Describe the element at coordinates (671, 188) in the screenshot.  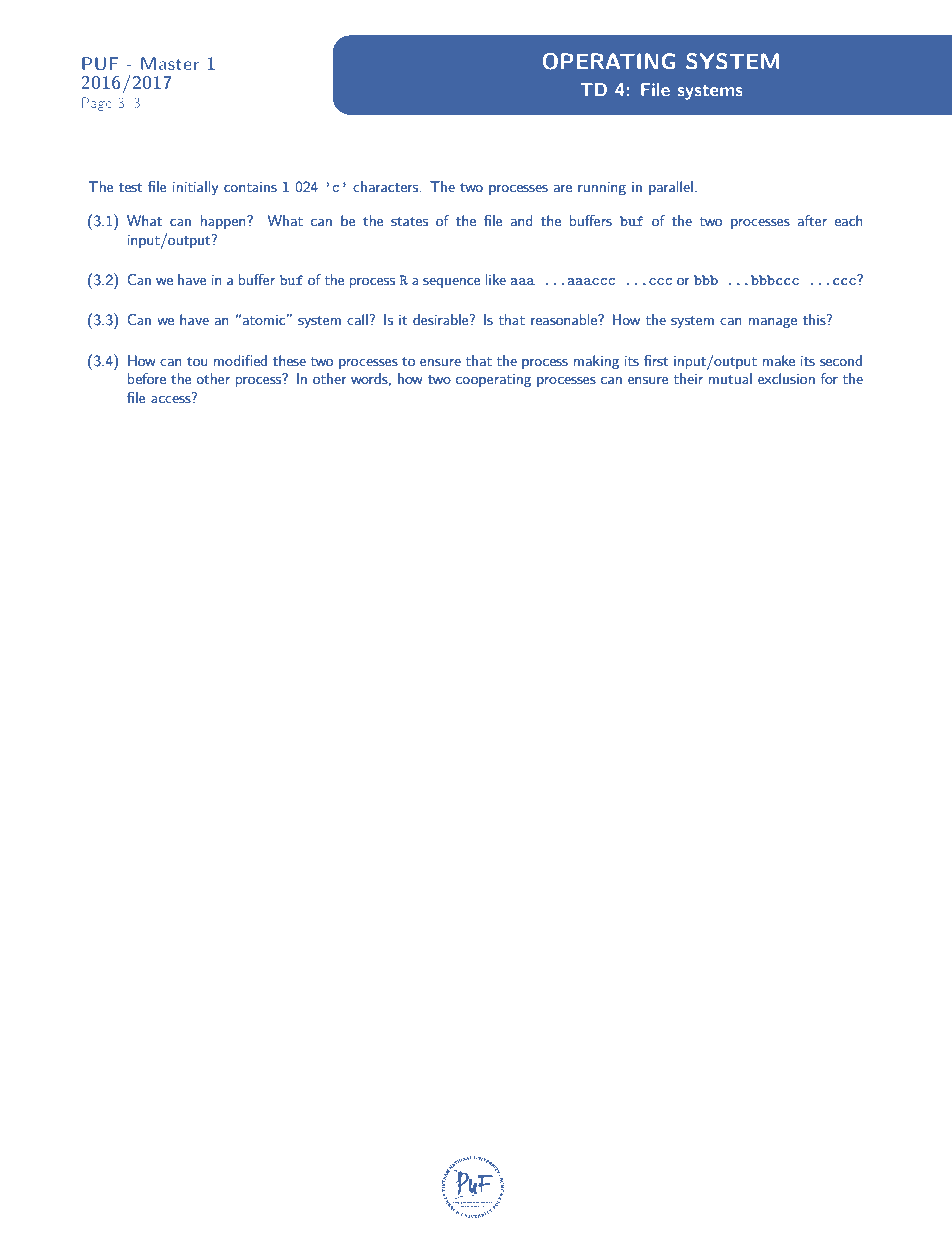
I see `parallel` at that location.
